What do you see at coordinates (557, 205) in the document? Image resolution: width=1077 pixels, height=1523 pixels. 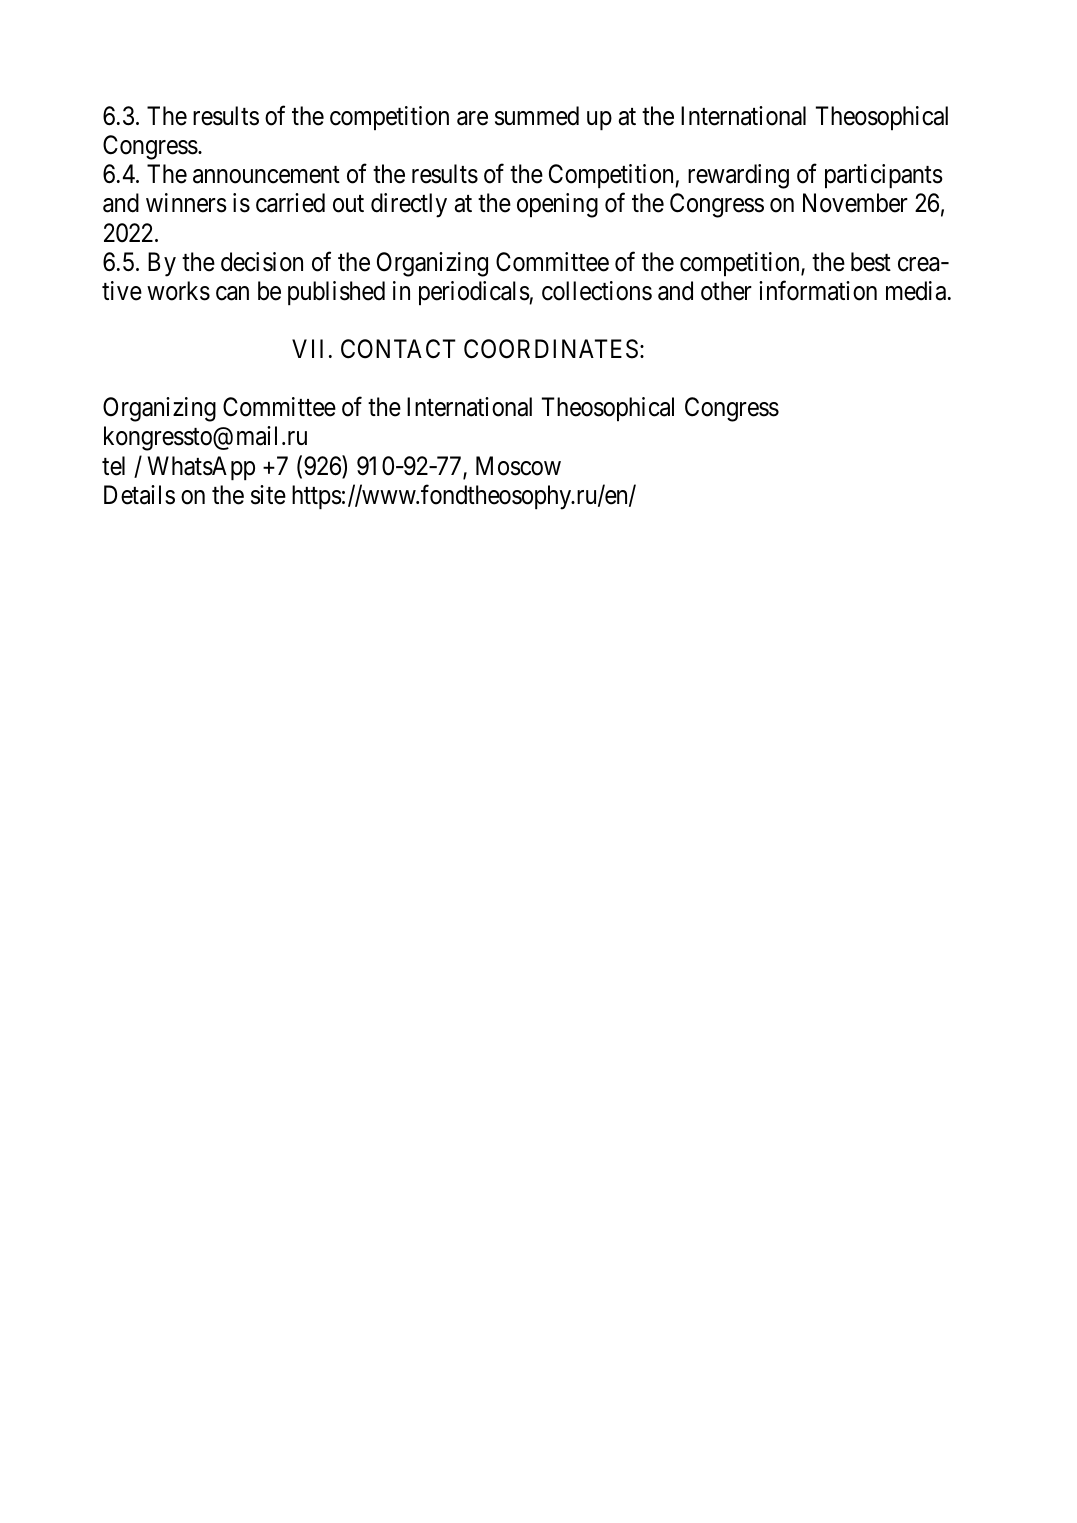 I see `opening` at bounding box center [557, 205].
